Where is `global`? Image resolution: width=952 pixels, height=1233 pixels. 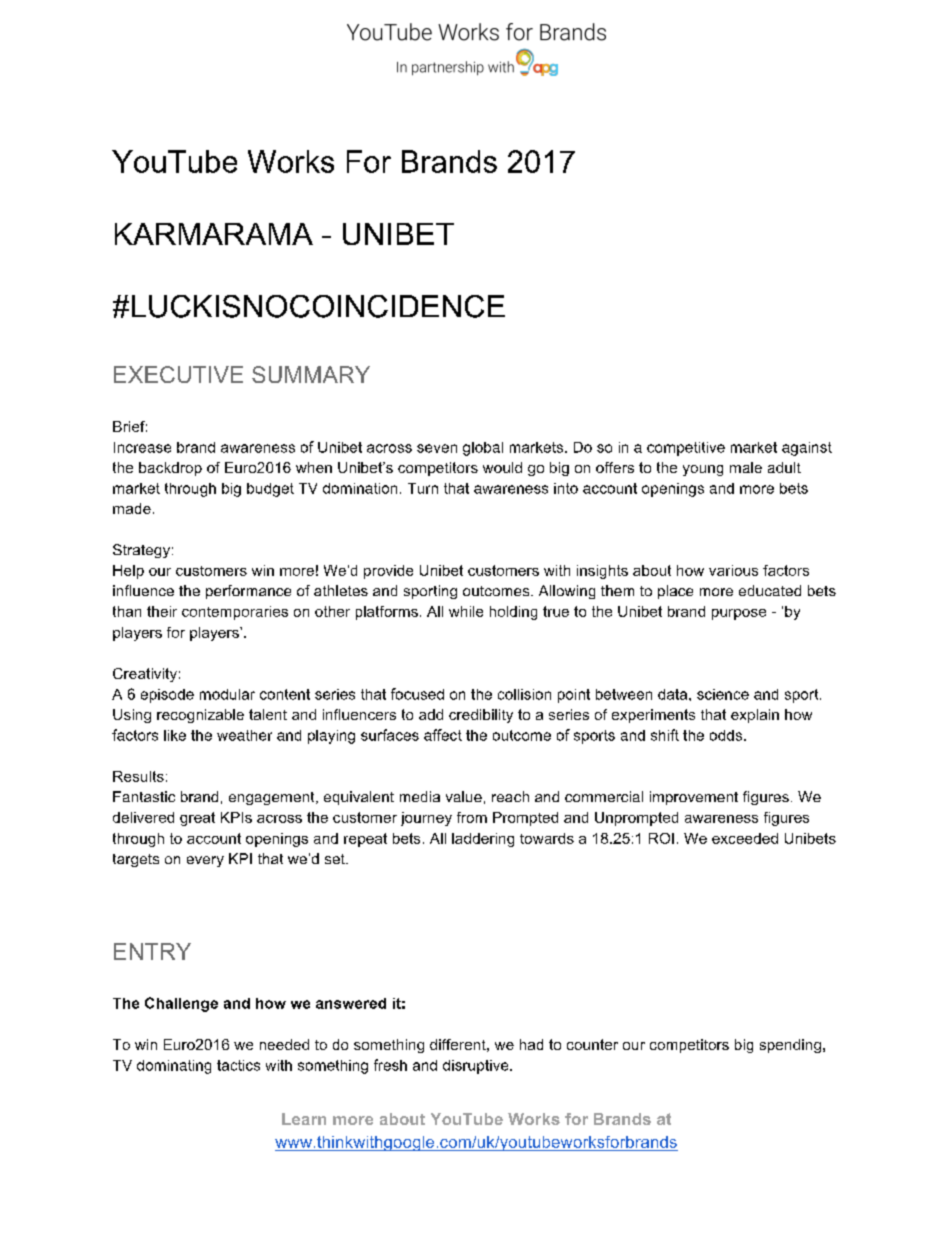
global is located at coordinates (483, 449).
